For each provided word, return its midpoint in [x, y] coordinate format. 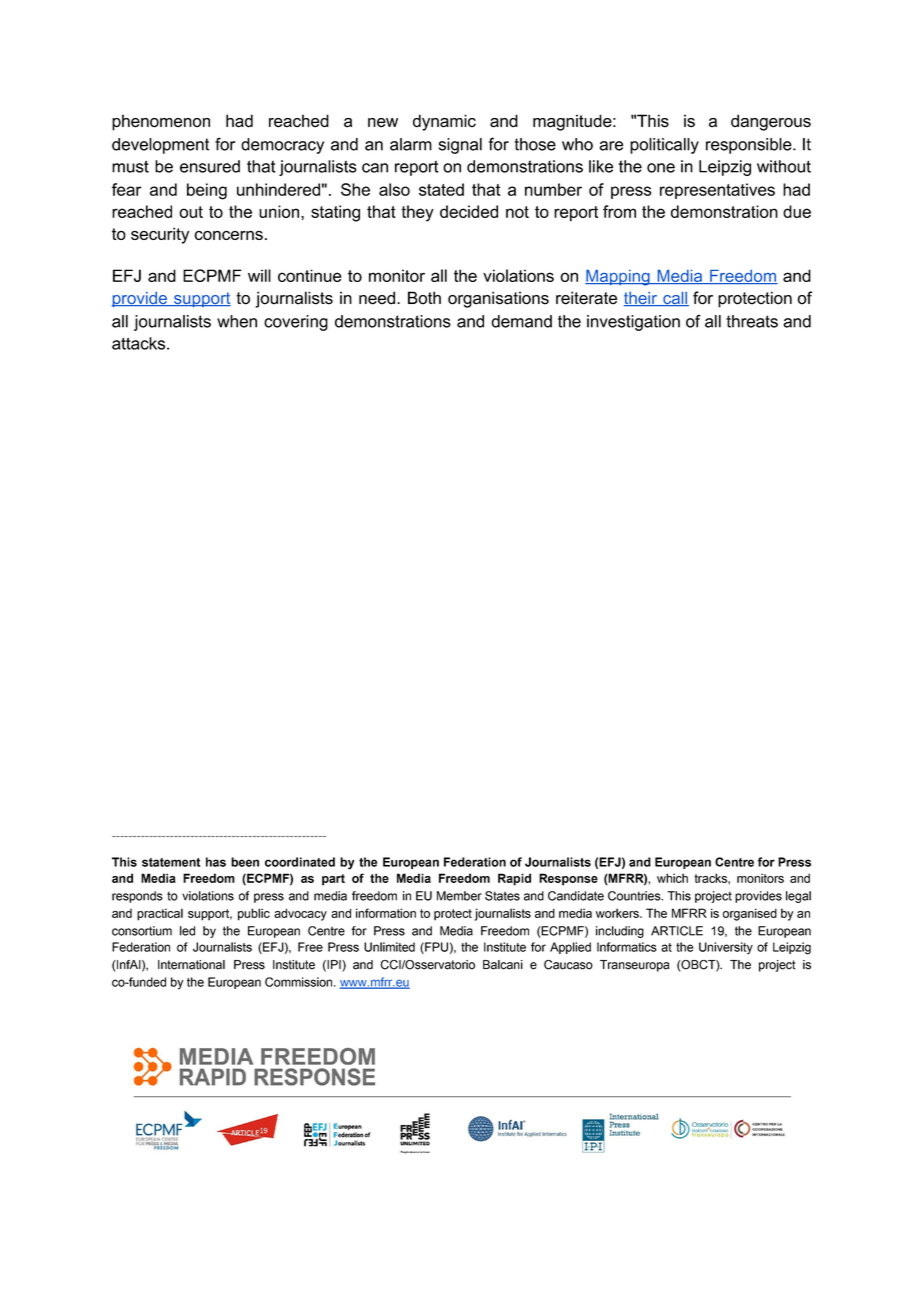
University [726, 948]
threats [752, 321]
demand [521, 321]
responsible [750, 146]
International [191, 965]
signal [460, 146]
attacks [140, 343]
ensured [210, 166]
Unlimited [389, 947]
